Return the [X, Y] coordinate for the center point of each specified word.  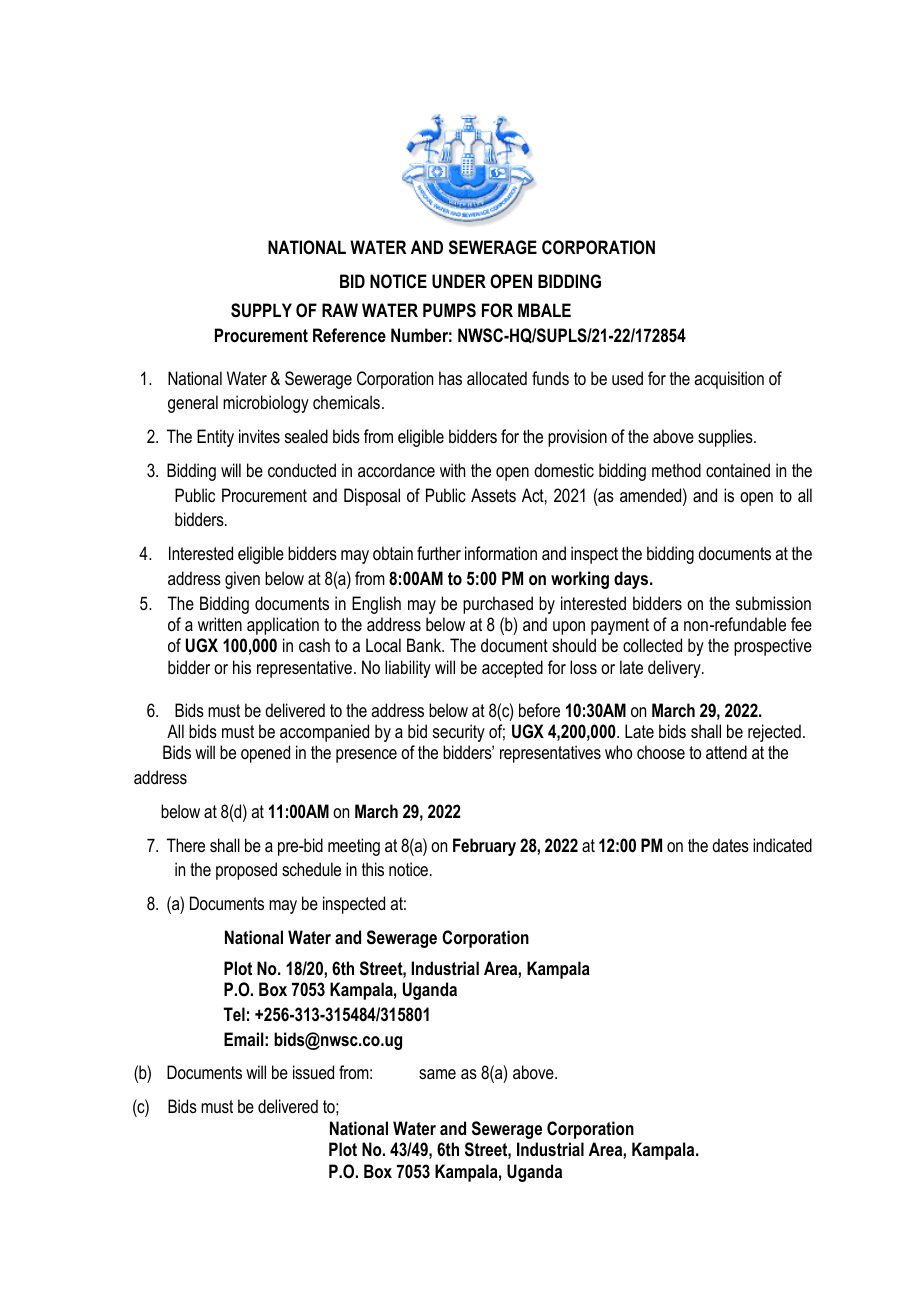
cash [314, 645]
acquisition [729, 380]
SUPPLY [261, 310]
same [437, 1074]
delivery [675, 669]
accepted [512, 669]
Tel [234, 1014]
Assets [493, 495]
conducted [302, 470]
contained [738, 470]
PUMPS [449, 310]
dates [730, 845]
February [484, 847]
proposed [246, 871]
